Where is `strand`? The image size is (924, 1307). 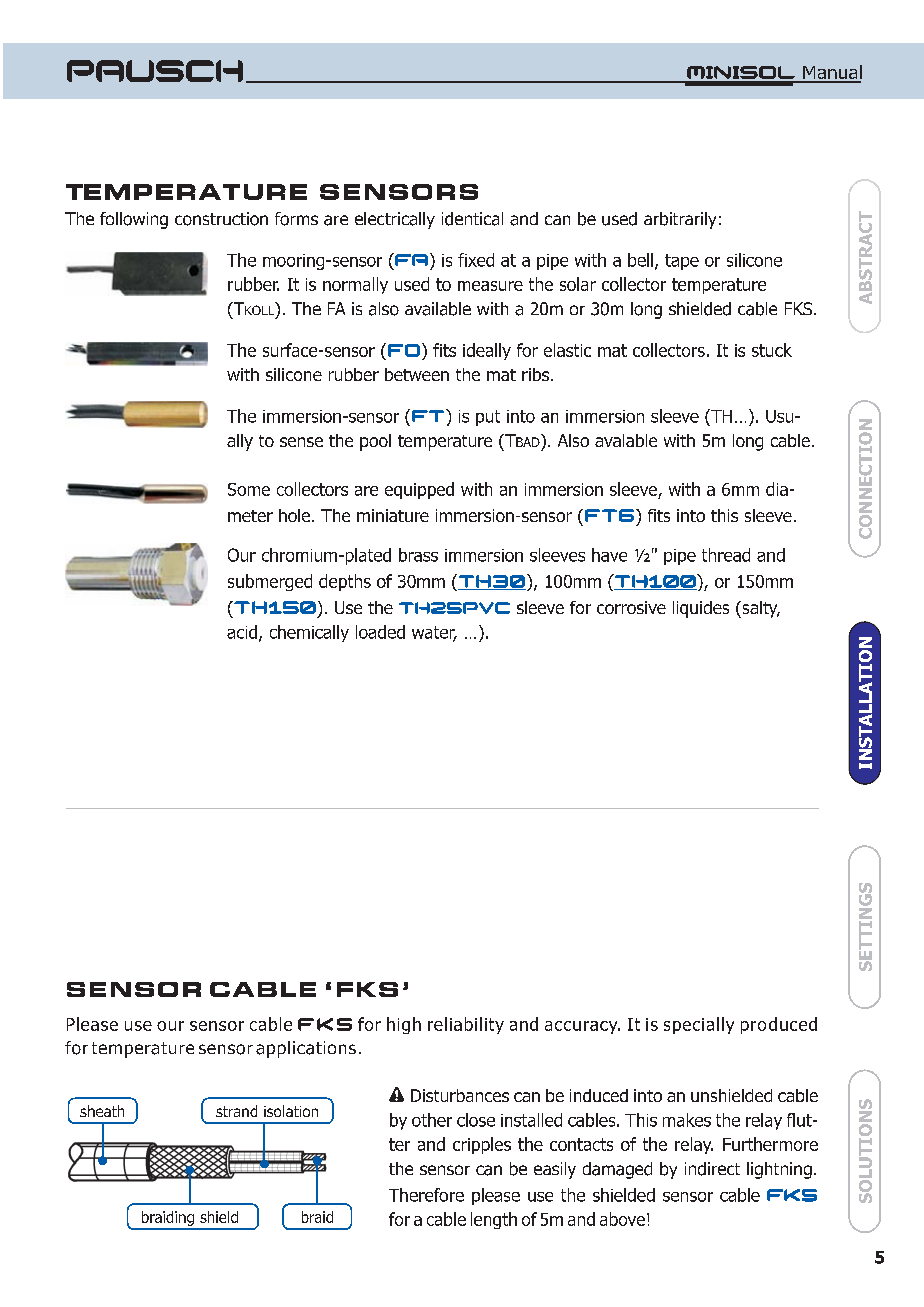
strand is located at coordinates (236, 1111).
